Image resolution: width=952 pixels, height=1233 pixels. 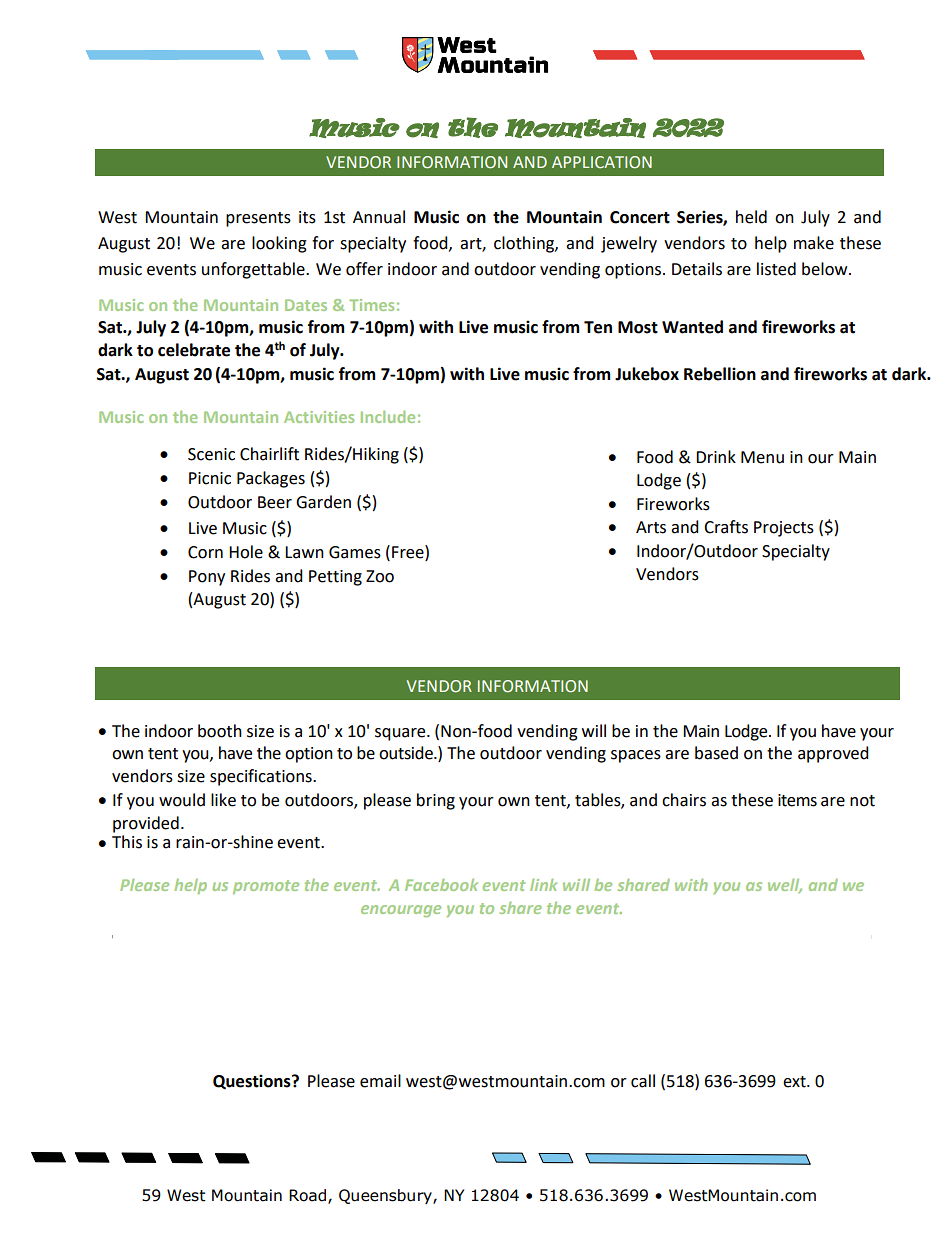 I want to click on held, so click(x=751, y=217).
